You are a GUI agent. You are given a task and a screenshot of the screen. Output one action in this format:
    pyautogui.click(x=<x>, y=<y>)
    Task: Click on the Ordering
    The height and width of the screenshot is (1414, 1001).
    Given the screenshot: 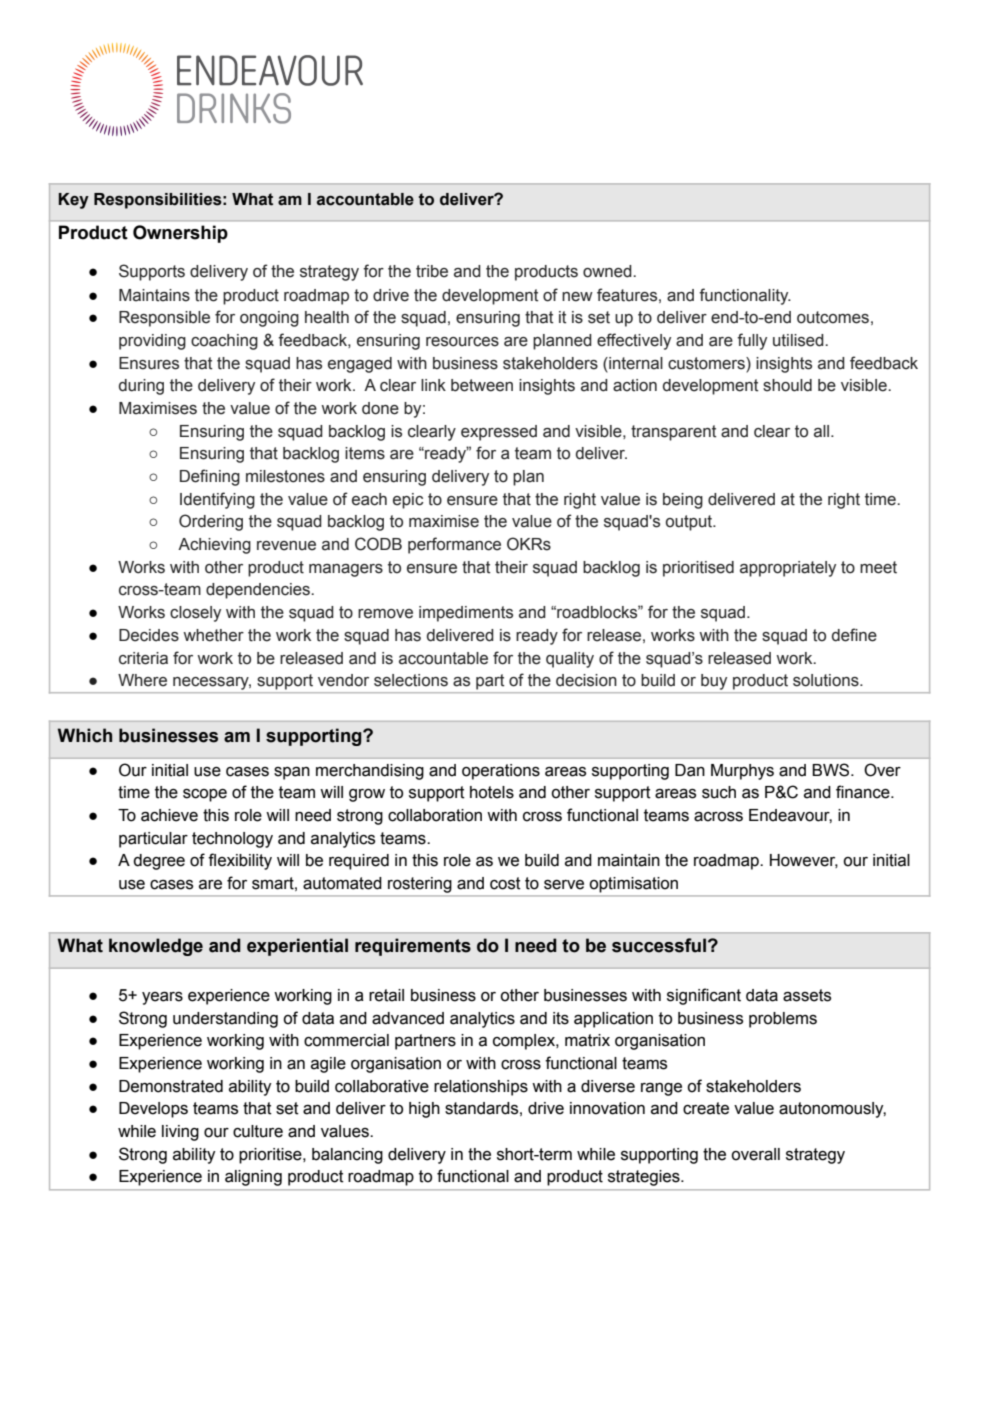 What is the action you would take?
    pyautogui.click(x=211, y=522)
